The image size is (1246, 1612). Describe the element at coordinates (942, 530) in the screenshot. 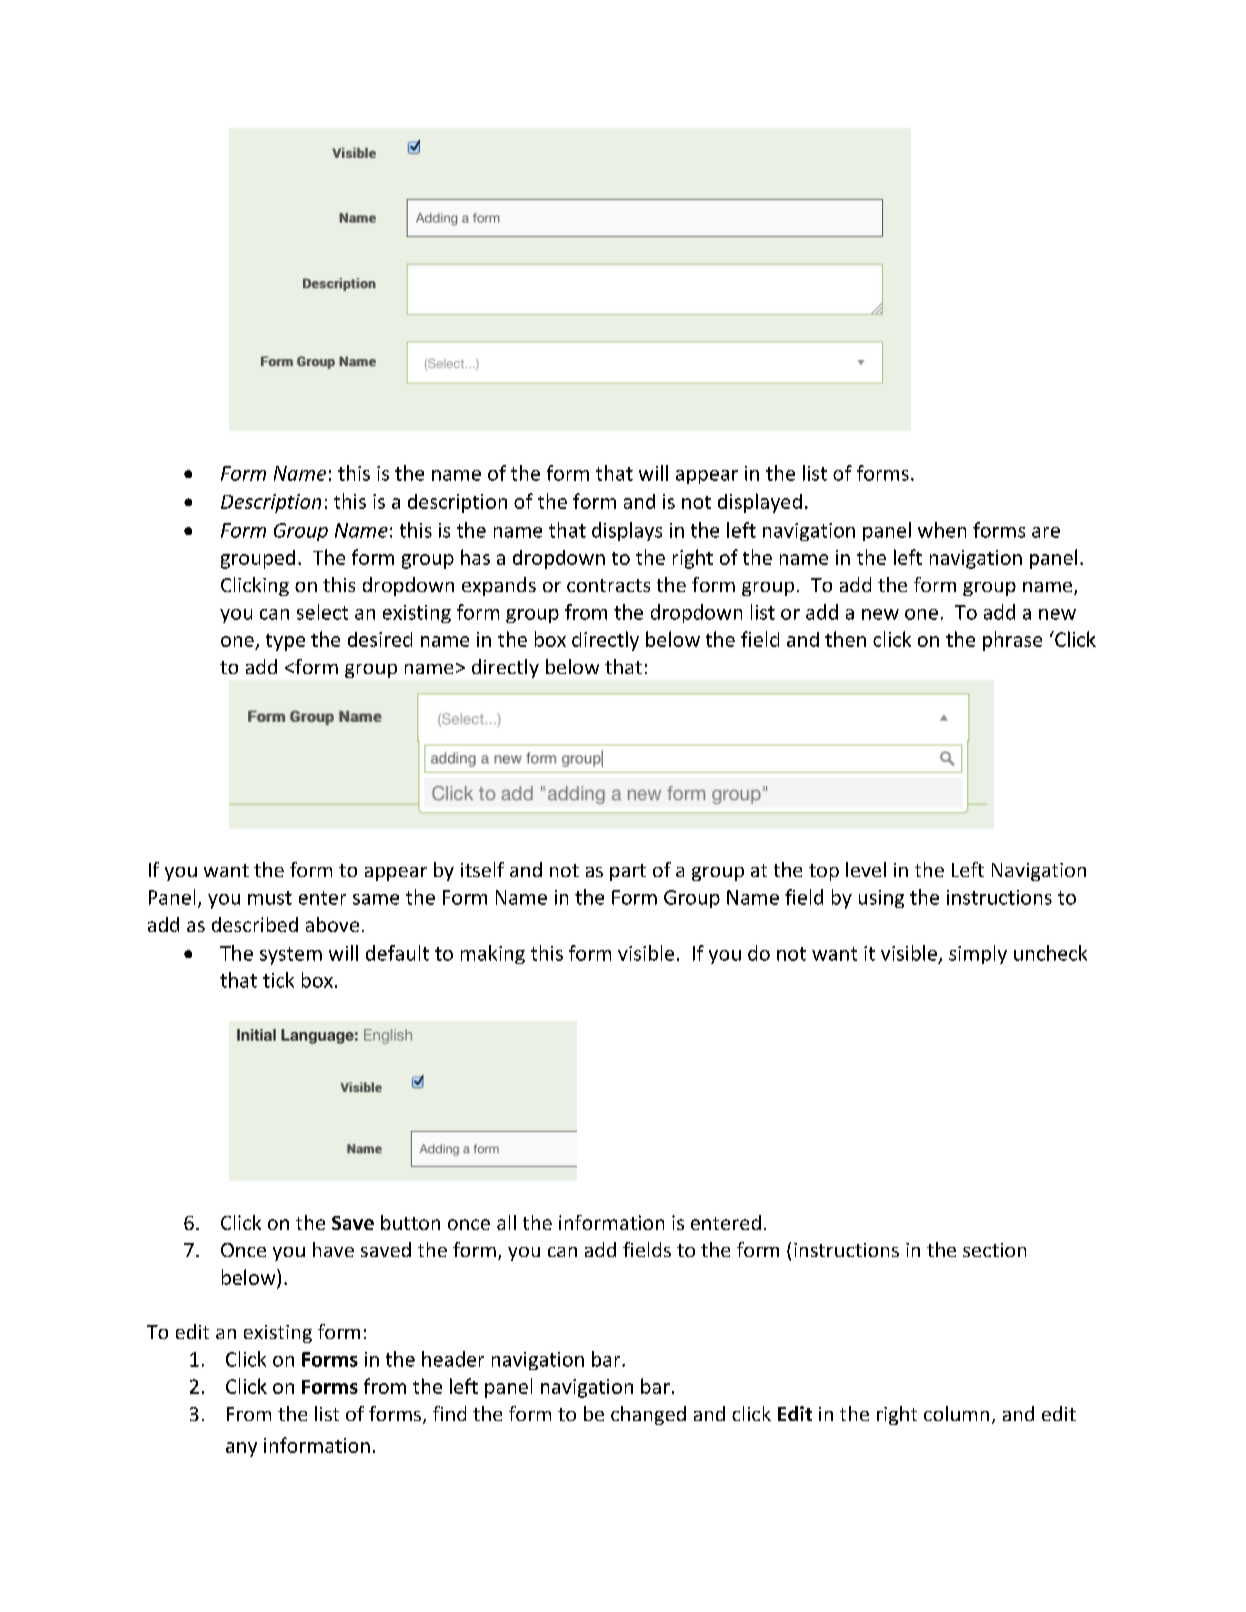

I see `when` at that location.
